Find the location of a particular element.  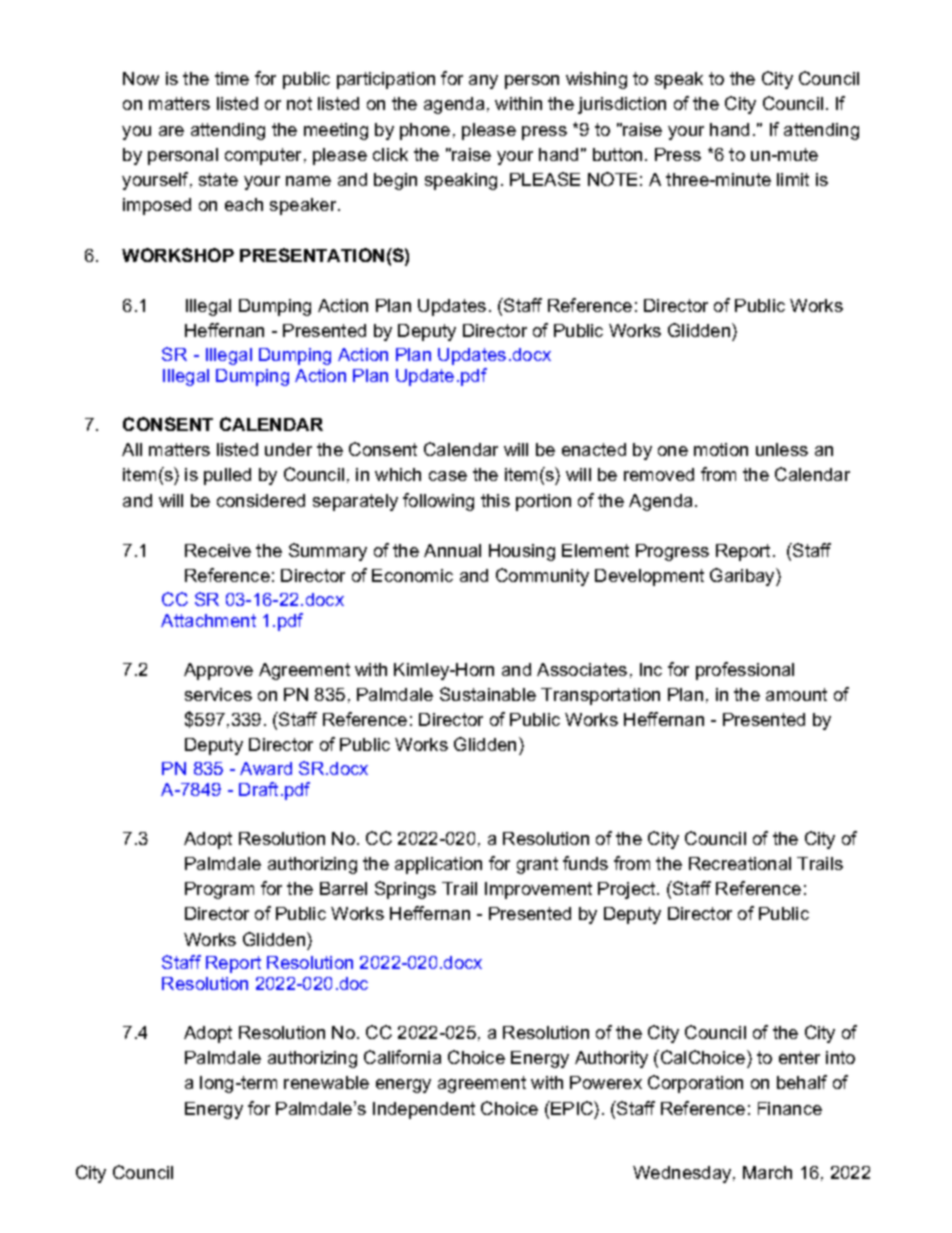

application is located at coordinates (438, 865).
